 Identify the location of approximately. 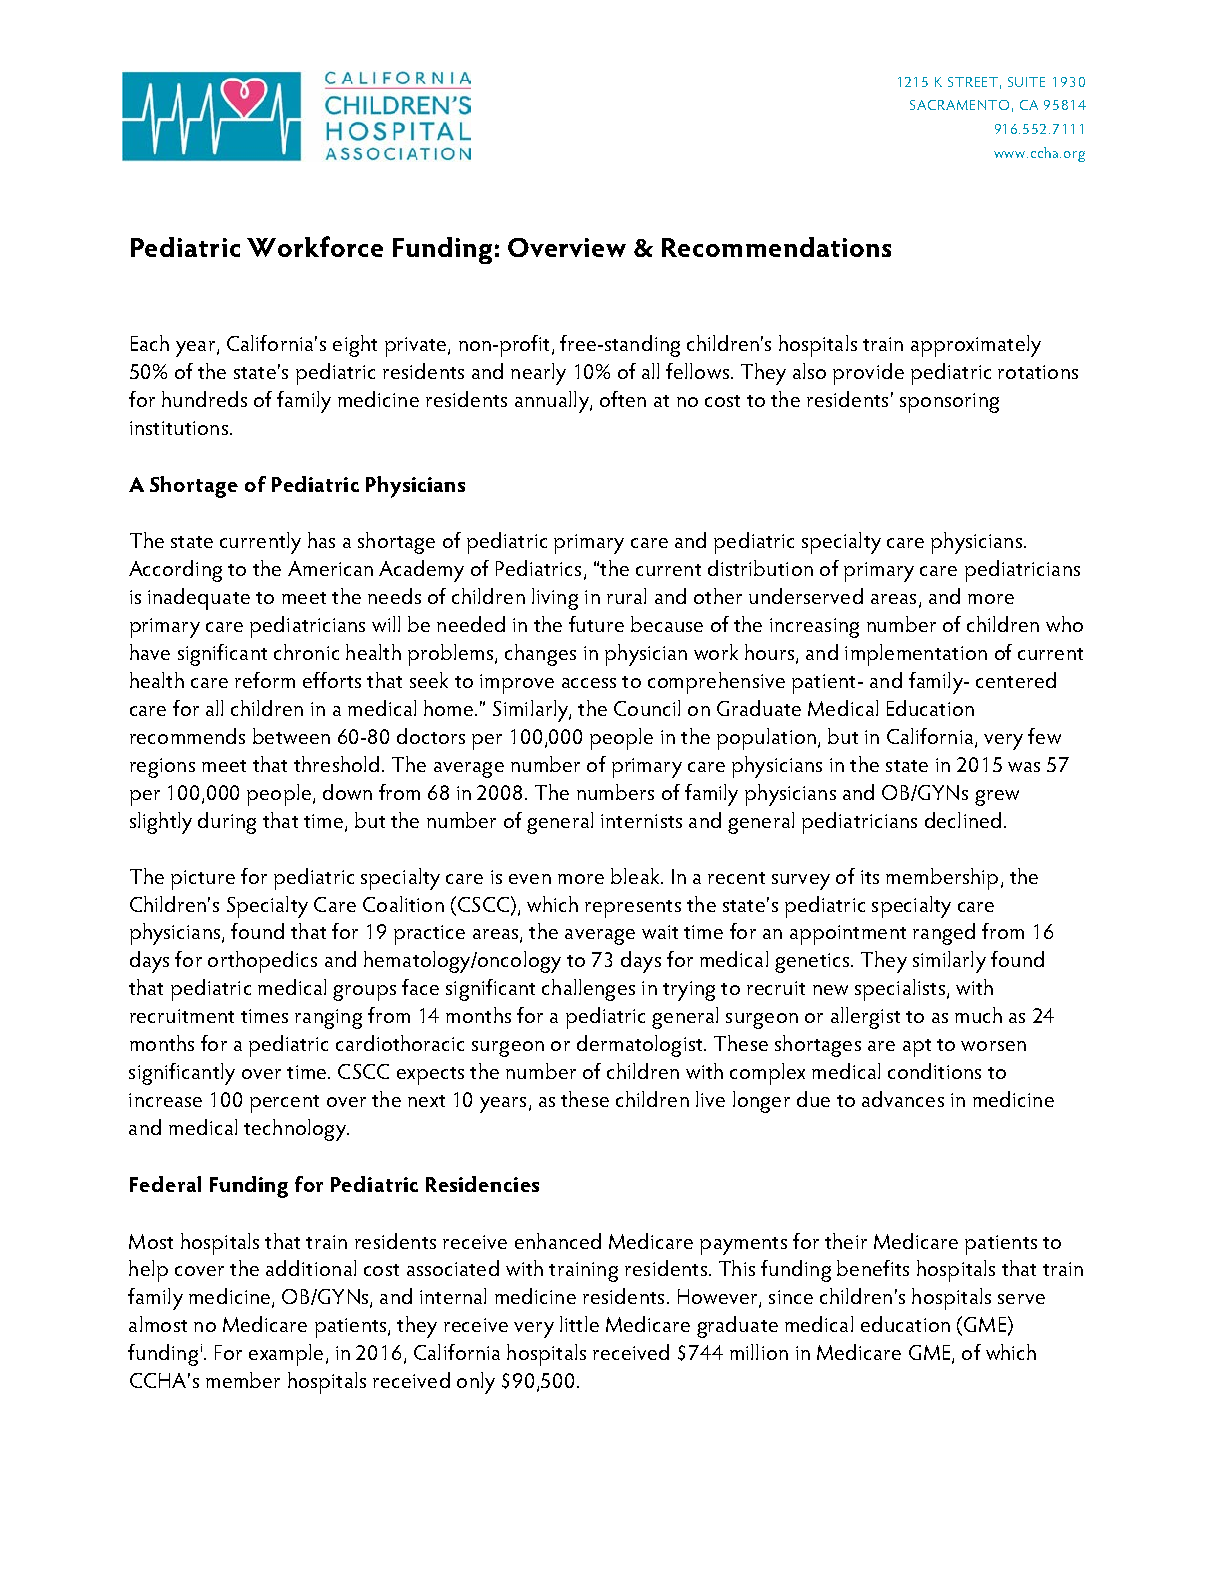
(976, 346).
